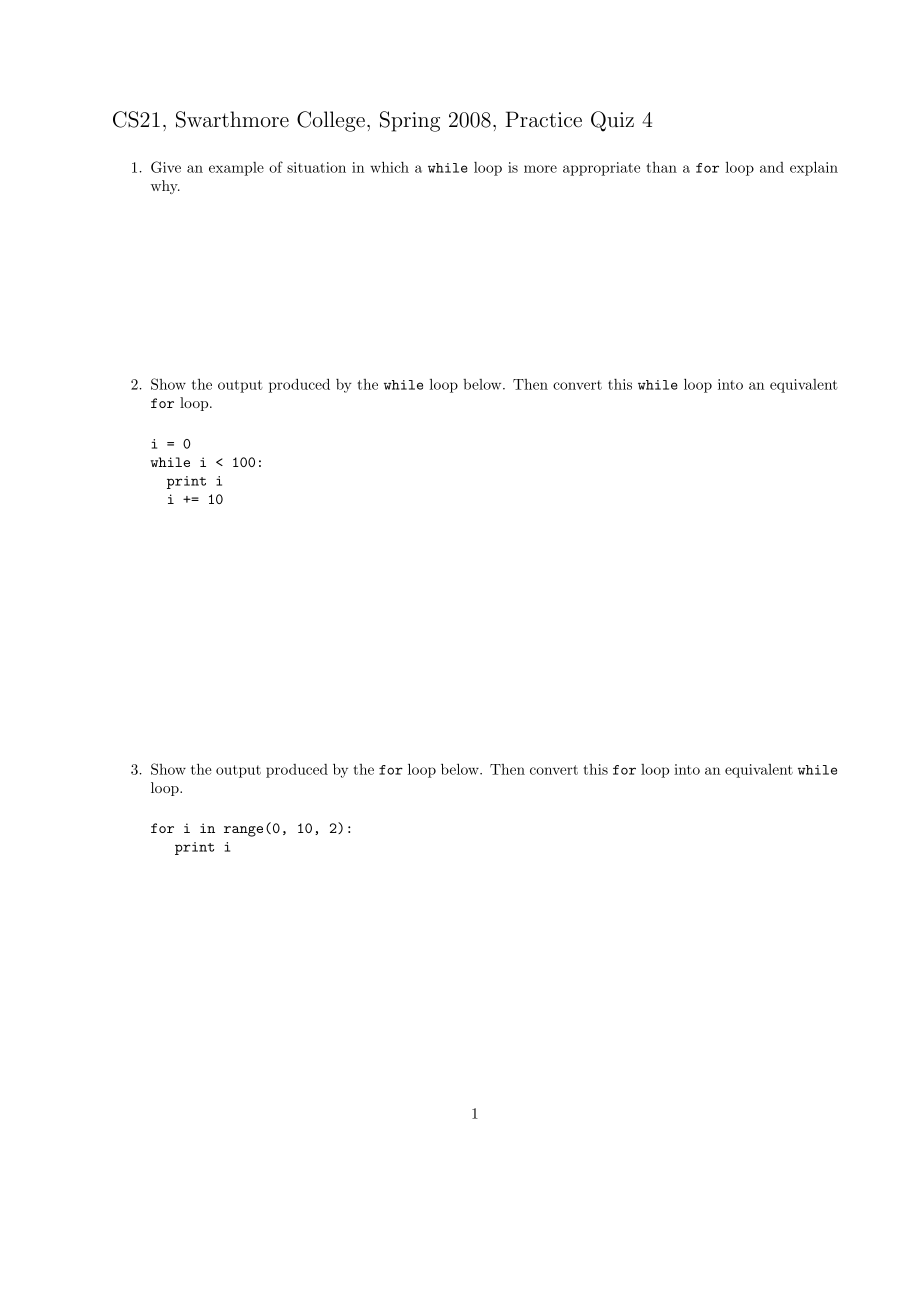 Image resolution: width=924 pixels, height=1308 pixels. I want to click on which, so click(389, 167).
